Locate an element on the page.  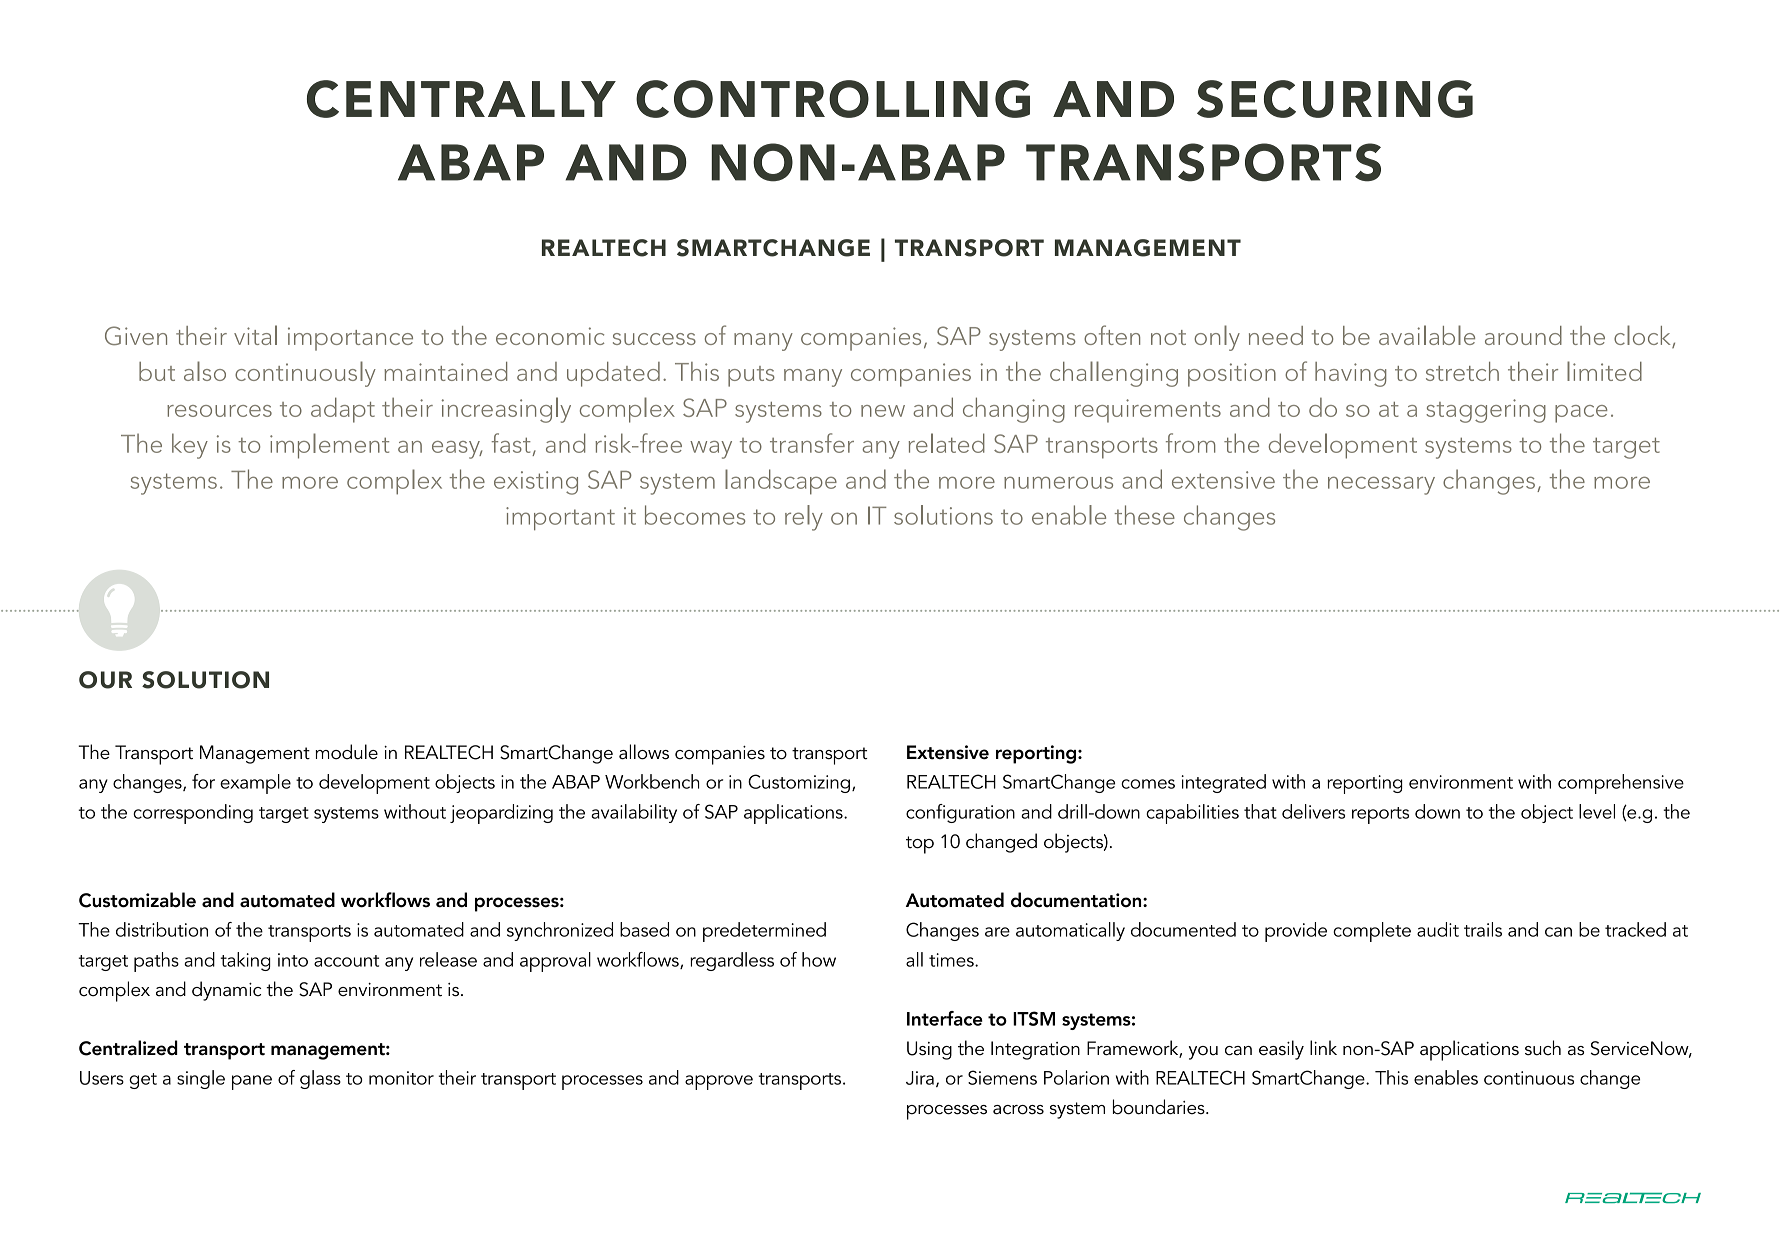
CENTRALLY is located at coordinates (461, 99).
